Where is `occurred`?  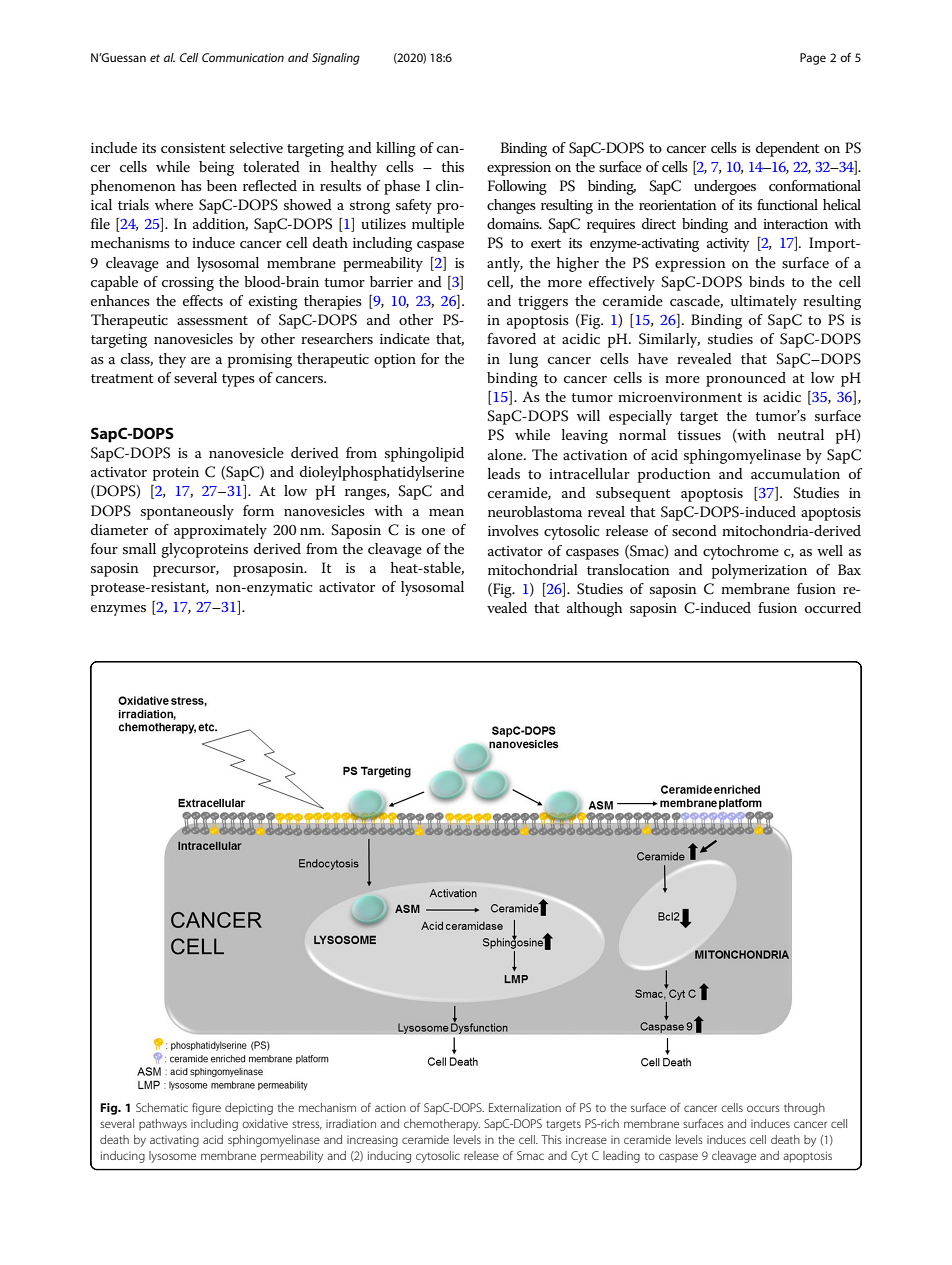
occurred is located at coordinates (833, 607).
